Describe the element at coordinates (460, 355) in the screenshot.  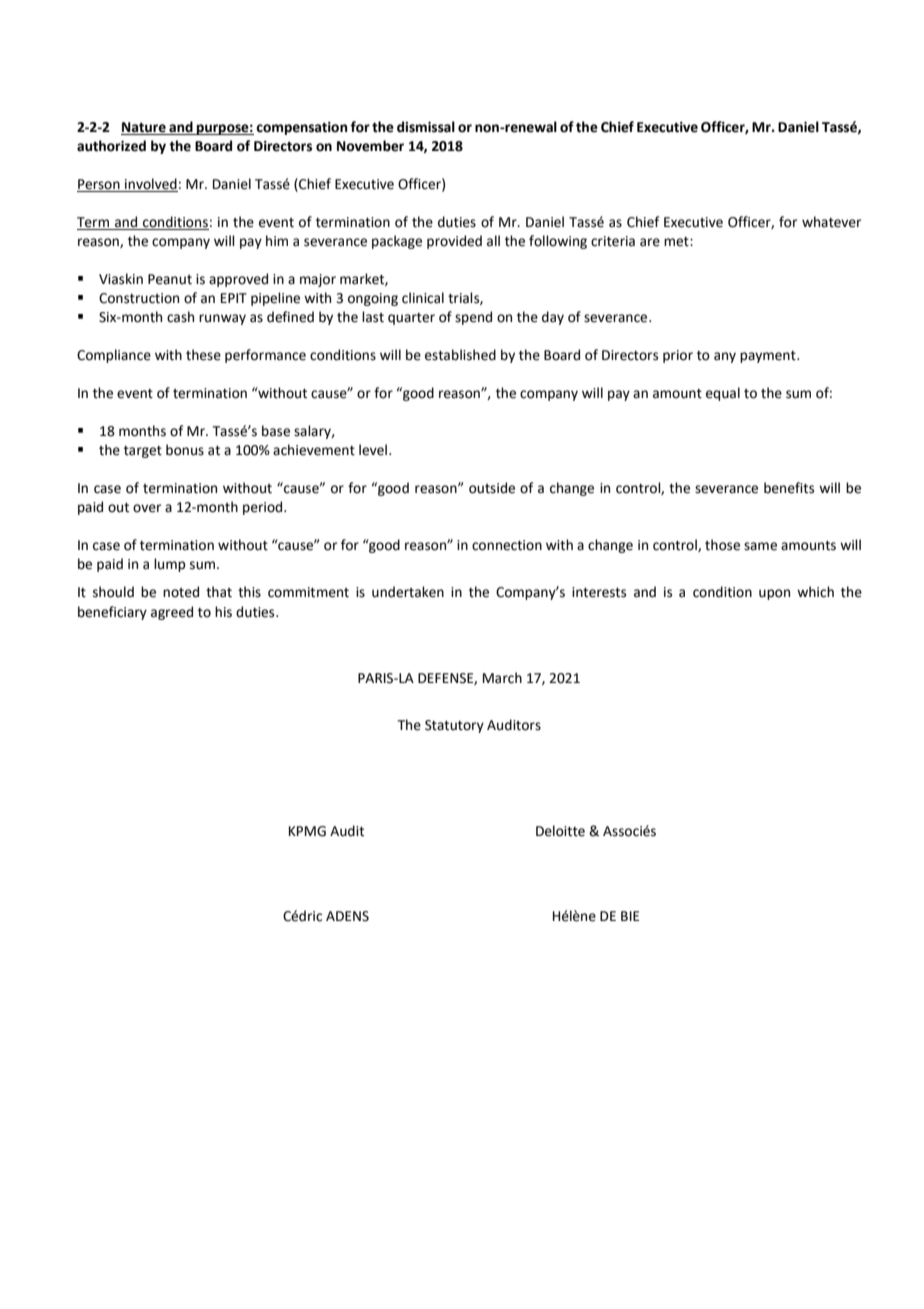
I see `established` at that location.
